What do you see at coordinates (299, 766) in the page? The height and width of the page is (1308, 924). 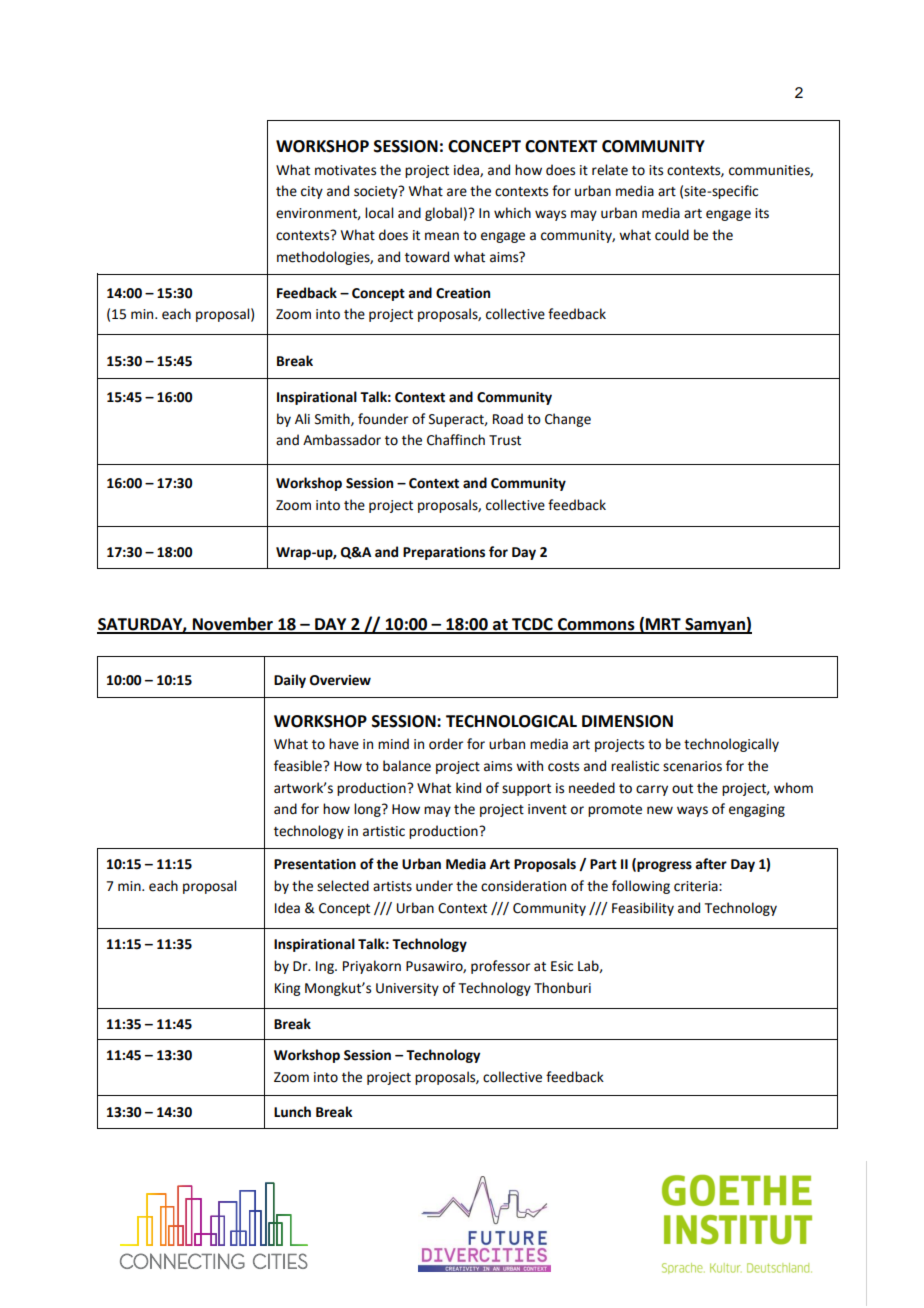 I see `feasible` at bounding box center [299, 766].
